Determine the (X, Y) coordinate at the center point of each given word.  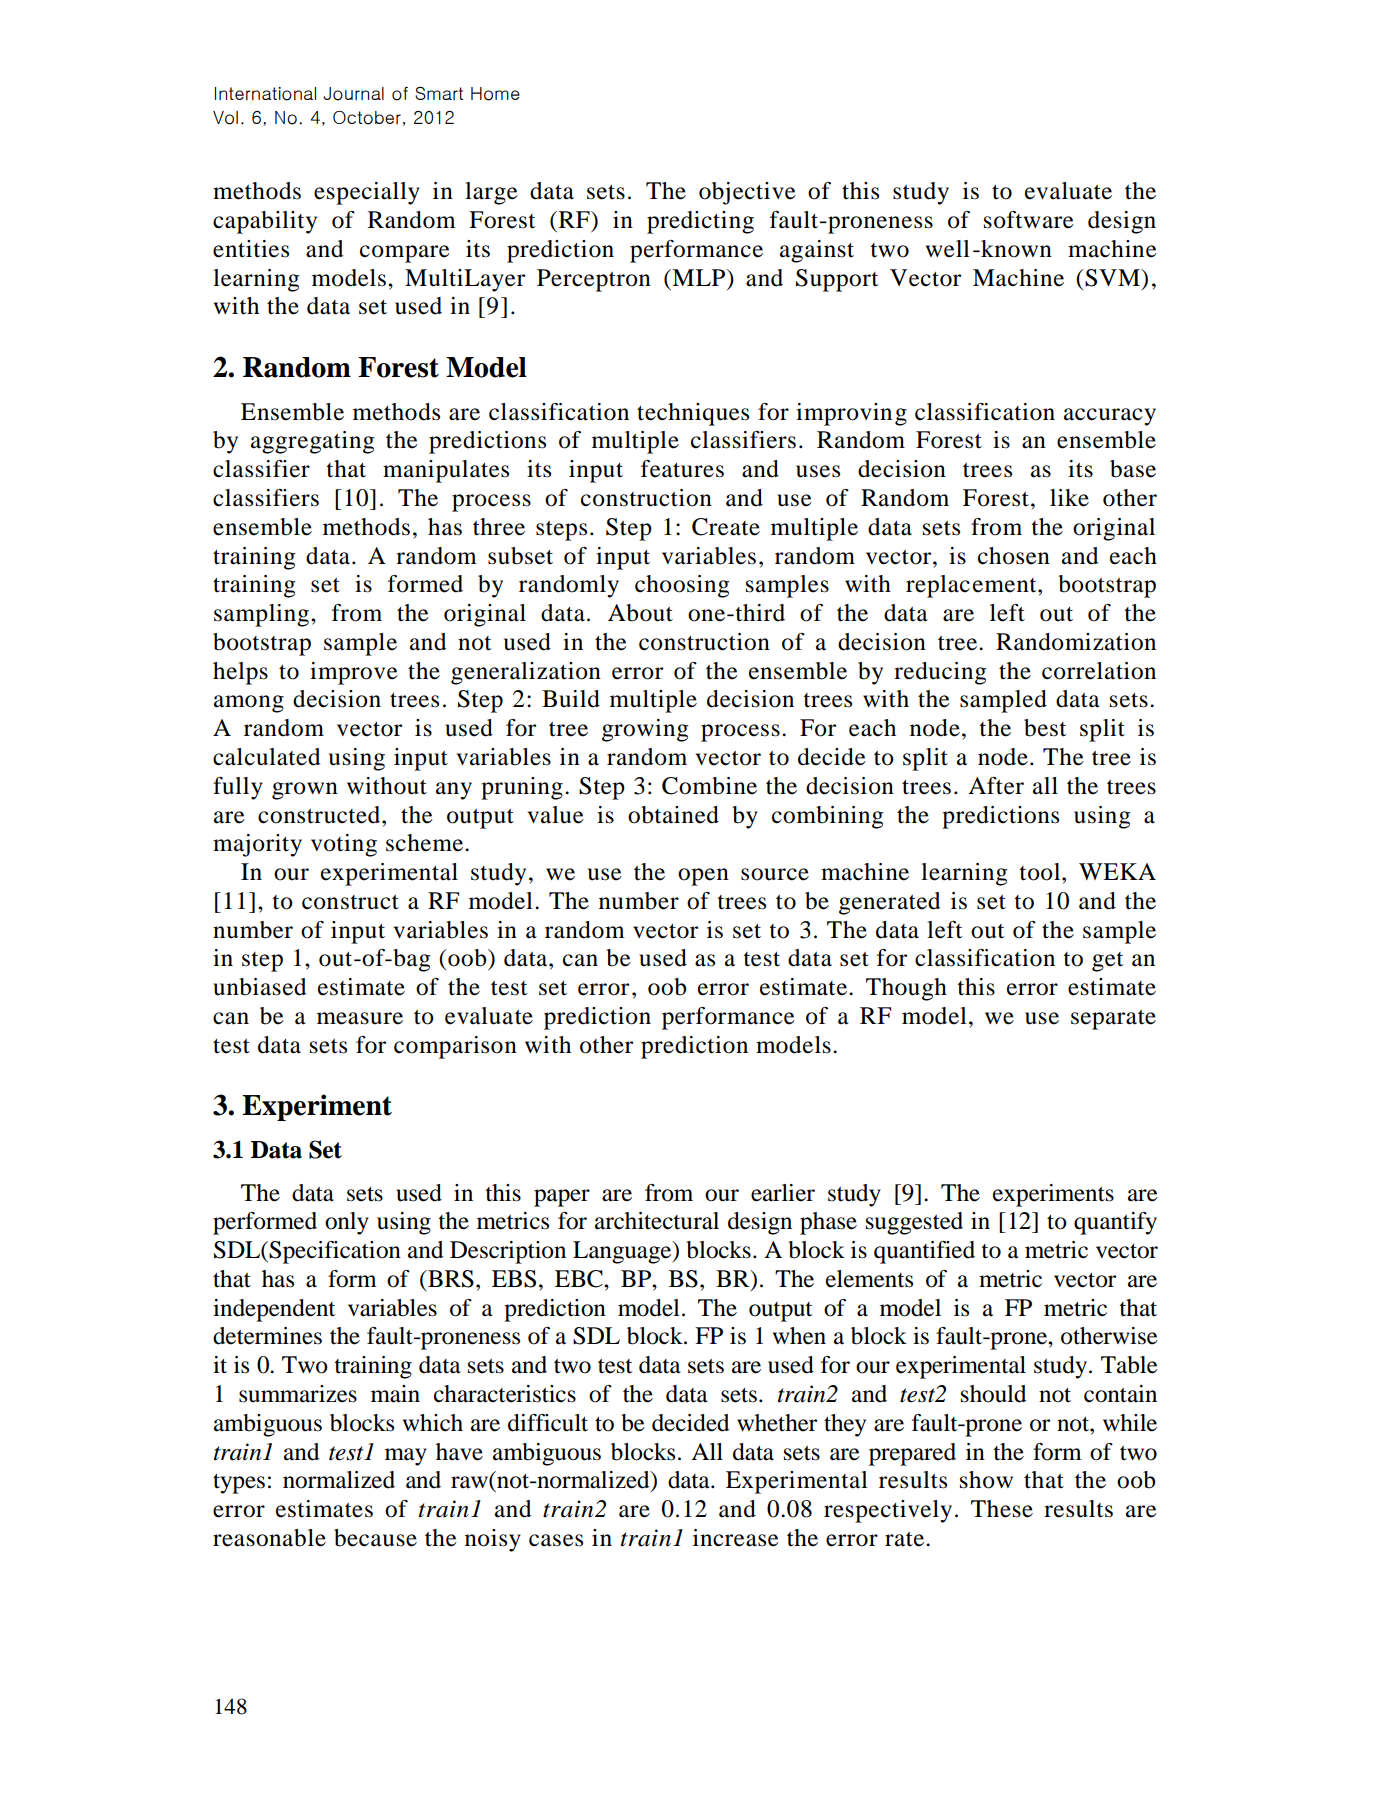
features (682, 469)
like (1069, 498)
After (996, 786)
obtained (673, 815)
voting (344, 845)
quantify (1115, 1223)
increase (736, 1538)
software (1029, 220)
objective (747, 193)
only (347, 1223)
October (367, 118)
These (1002, 1509)
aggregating (312, 442)
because (375, 1538)
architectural (657, 1221)
